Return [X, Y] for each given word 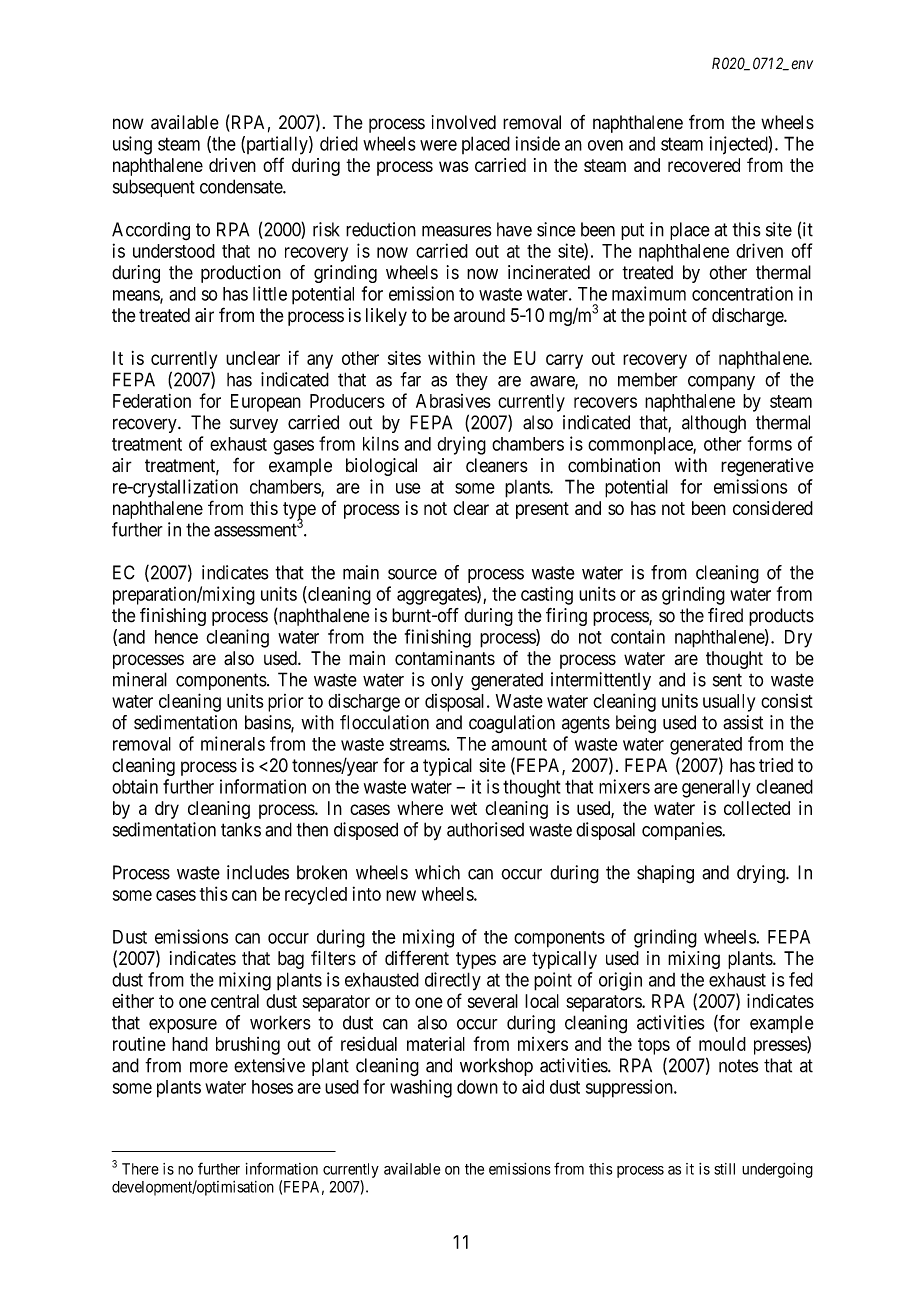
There [140, 1169]
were [438, 145]
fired [725, 615]
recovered [704, 165]
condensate [242, 186]
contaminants [445, 658]
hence [176, 637]
